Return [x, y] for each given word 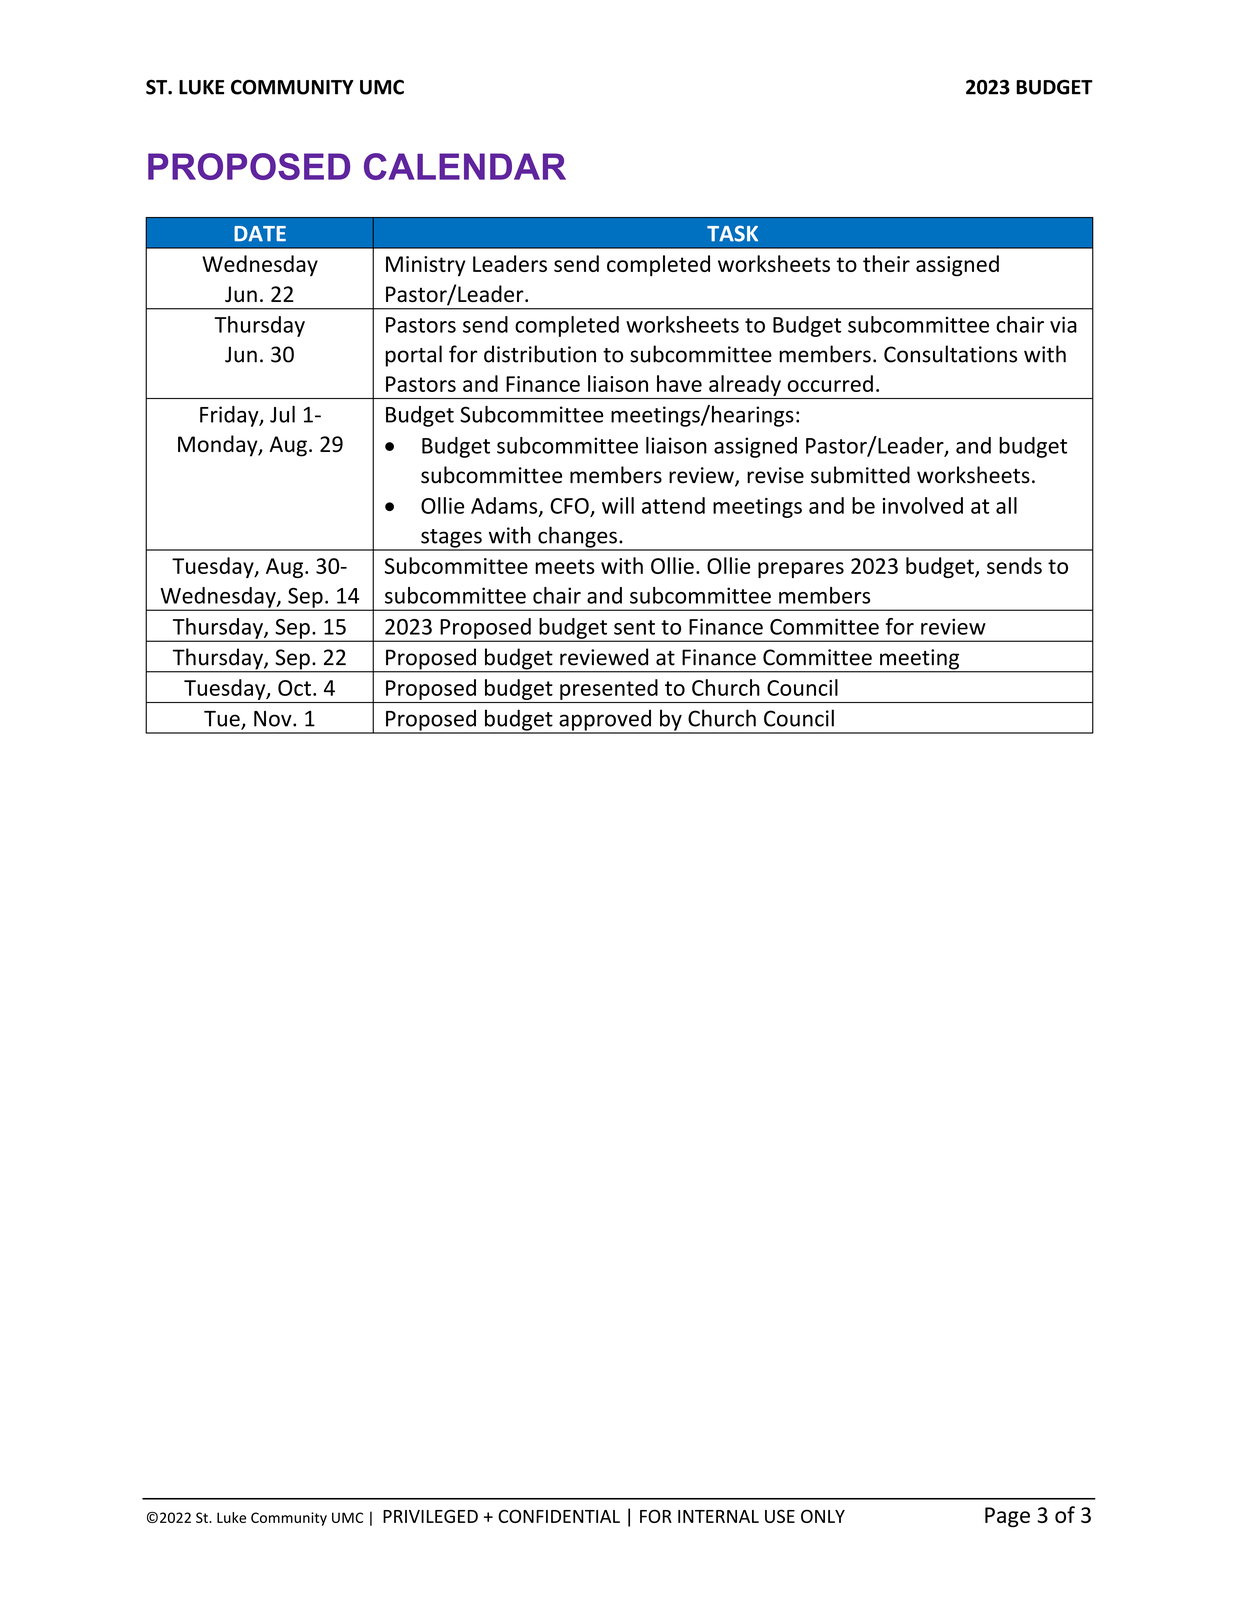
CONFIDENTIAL [559, 1516]
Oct [294, 688]
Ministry [426, 266]
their [886, 263]
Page [1007, 1517]
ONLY [823, 1516]
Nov [274, 719]
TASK [732, 233]
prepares [801, 570]
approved [605, 721]
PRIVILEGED [430, 1516]
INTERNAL [718, 1516]
